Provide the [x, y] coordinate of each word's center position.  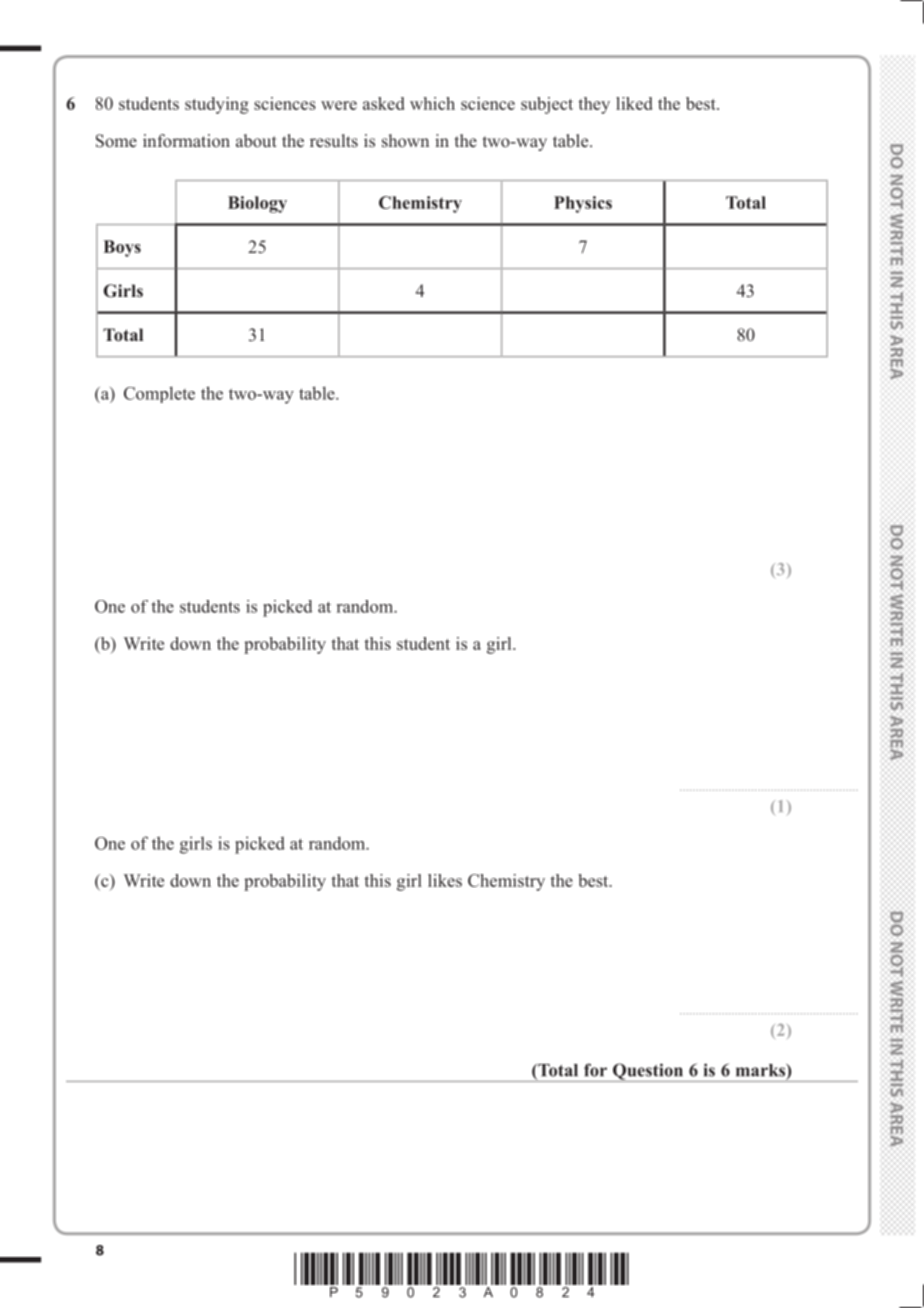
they [594, 105]
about [256, 140]
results [334, 141]
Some [116, 141]
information [186, 140]
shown [405, 141]
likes [445, 880]
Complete [159, 394]
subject [547, 105]
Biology [257, 204]
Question [647, 1072]
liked [634, 103]
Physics [583, 204]
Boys [122, 248]
